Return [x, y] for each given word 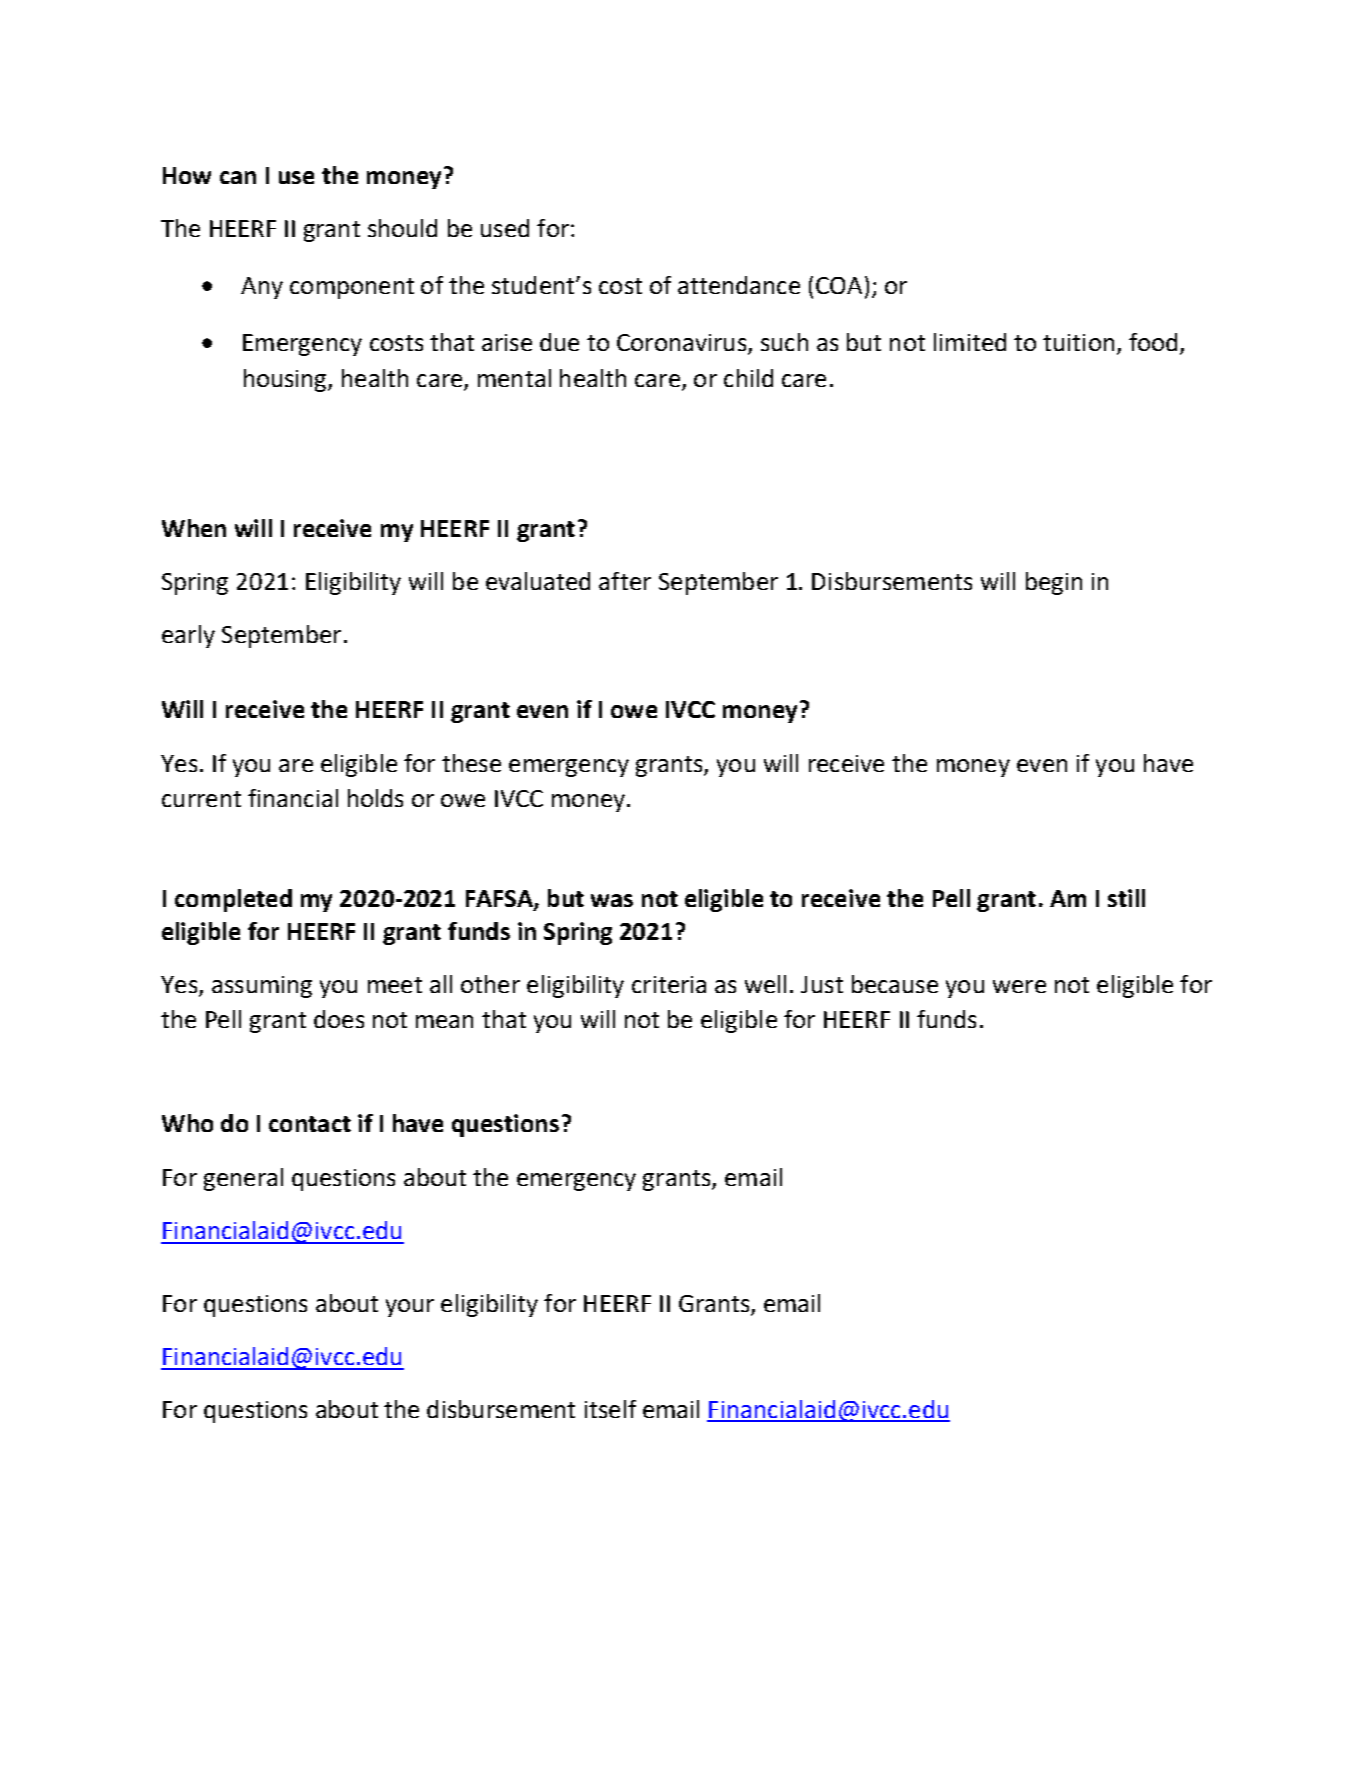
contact [310, 1124]
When [194, 528]
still [1126, 898]
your [410, 1308]
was [612, 900]
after [625, 581]
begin [1054, 583]
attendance [739, 285]
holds [375, 798]
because [895, 984]
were [1019, 986]
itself [610, 1409]
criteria [669, 984]
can [238, 177]
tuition [1078, 342]
